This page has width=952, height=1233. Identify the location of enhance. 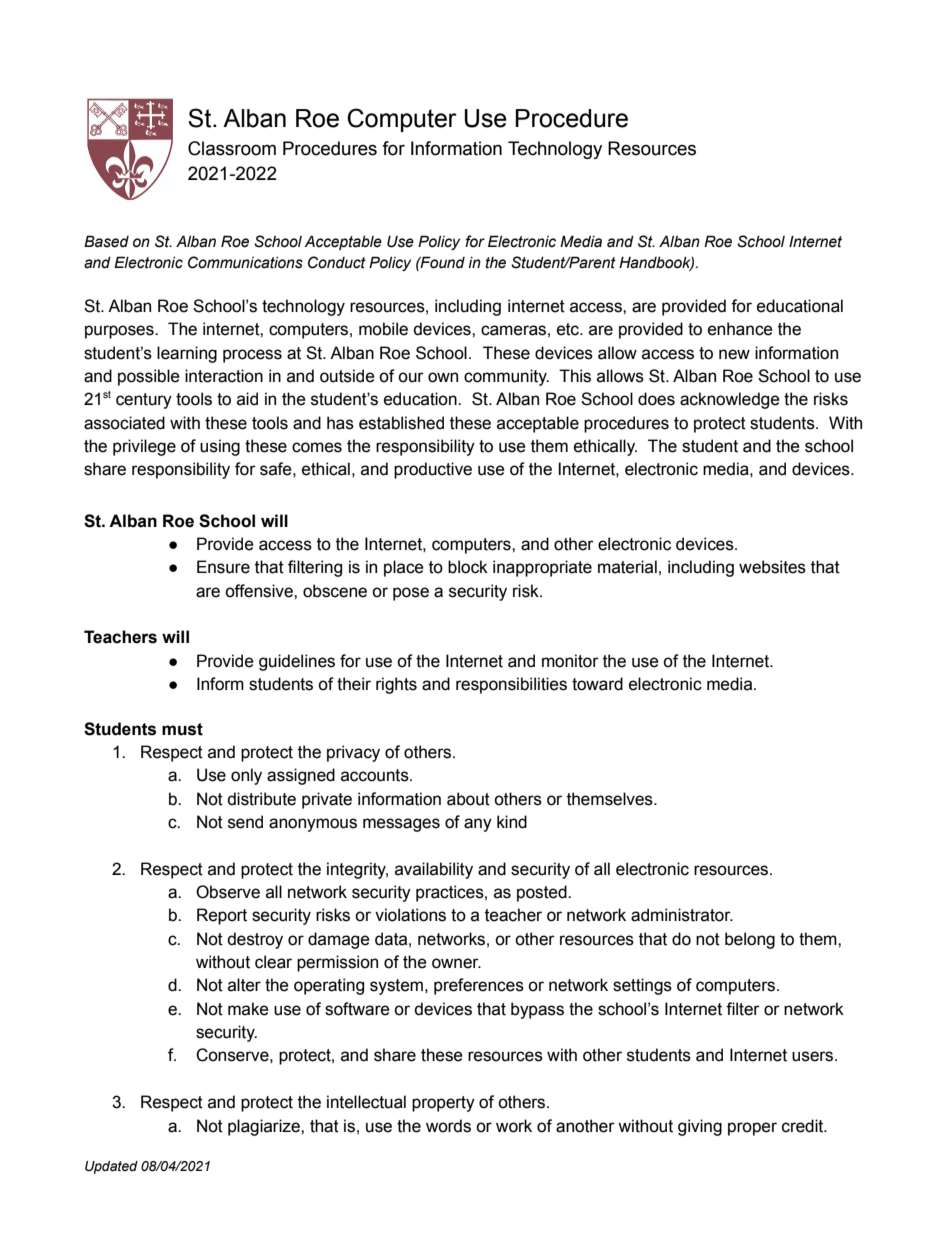
(740, 329).
